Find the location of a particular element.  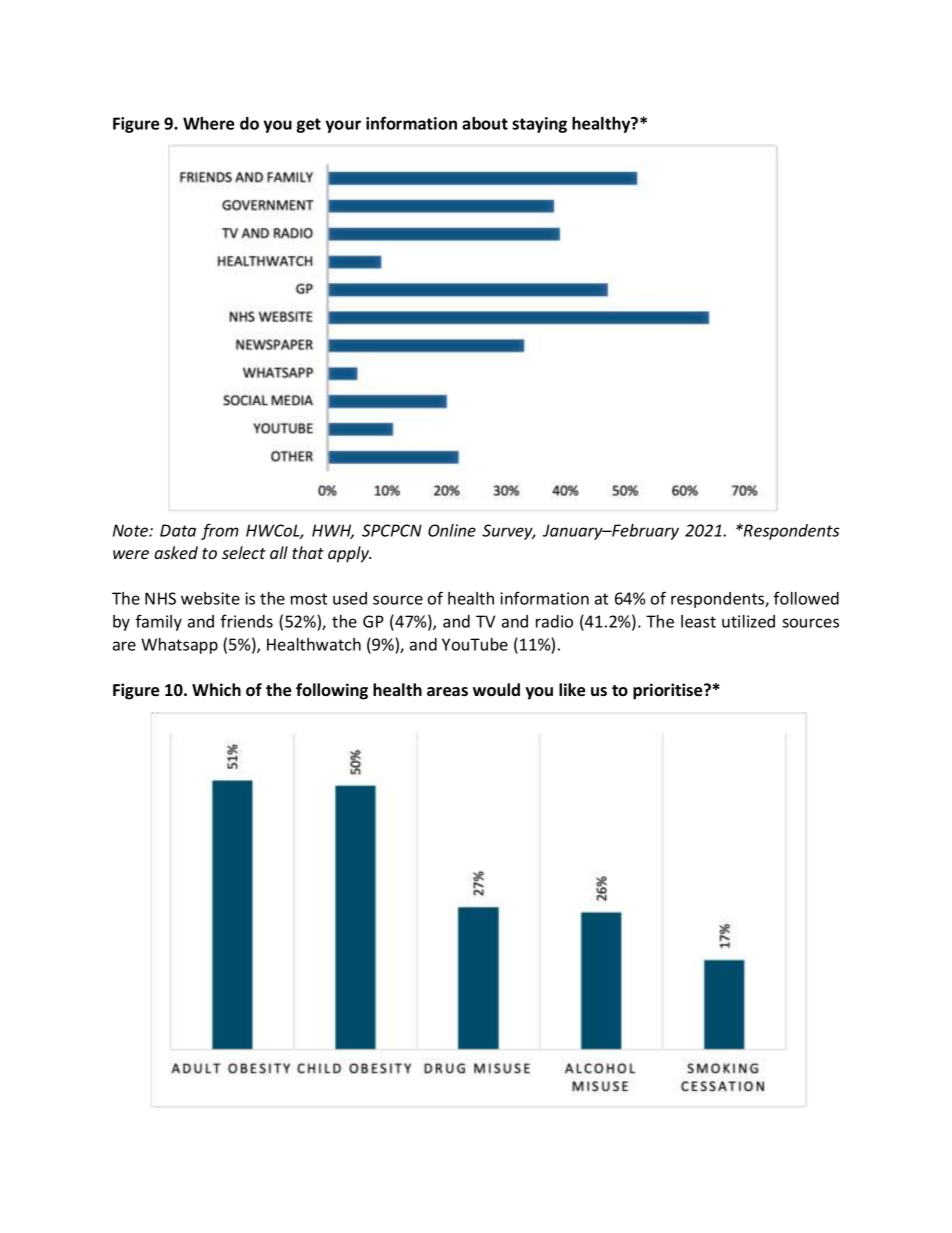

Online is located at coordinates (452, 530).
